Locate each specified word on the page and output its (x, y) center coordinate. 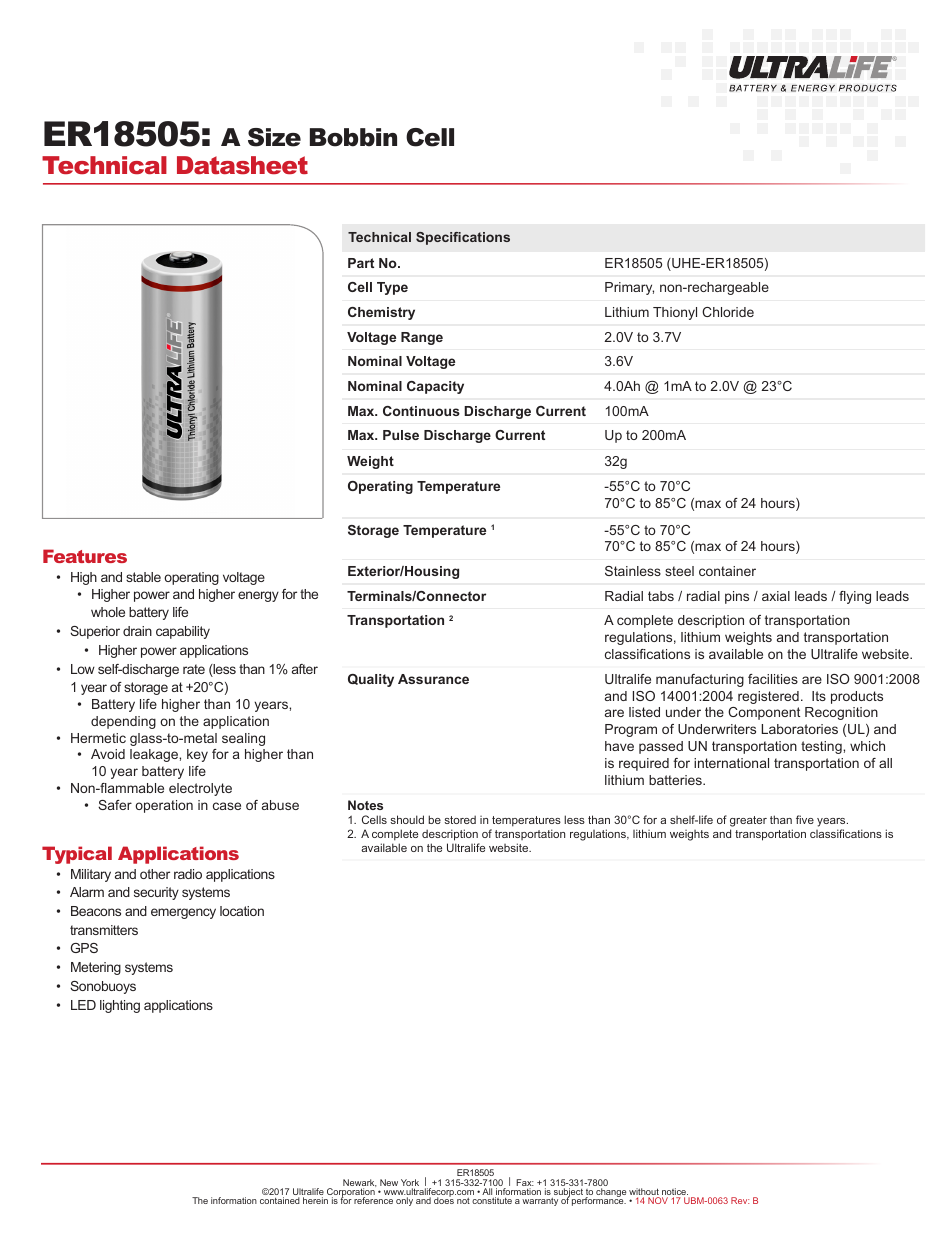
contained (280, 1200)
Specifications (463, 238)
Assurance (433, 679)
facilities (773, 679)
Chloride (728, 312)
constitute (492, 1200)
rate (194, 669)
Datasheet (242, 165)
